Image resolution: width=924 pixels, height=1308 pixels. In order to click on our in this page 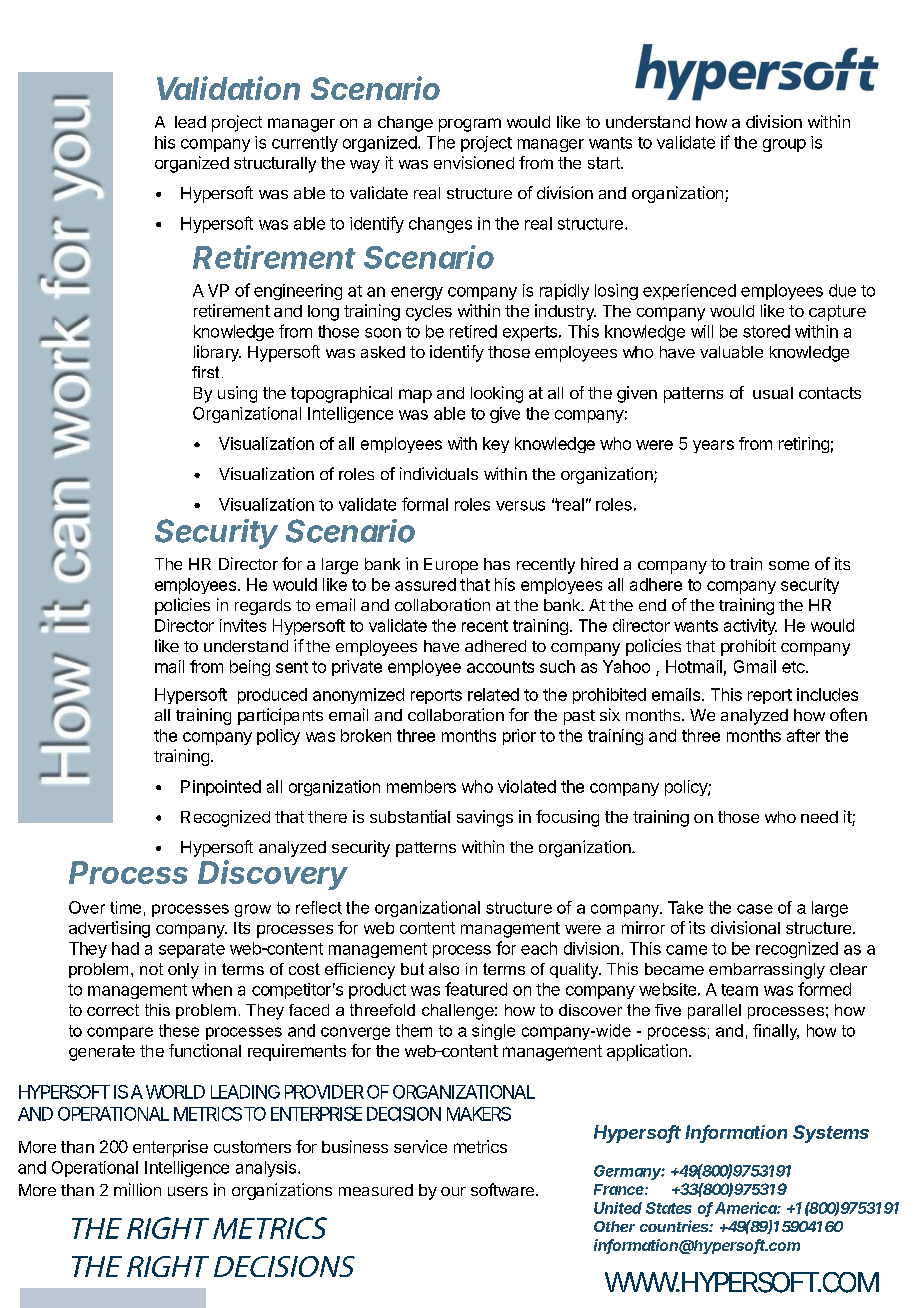, I will do `click(453, 1191)`.
